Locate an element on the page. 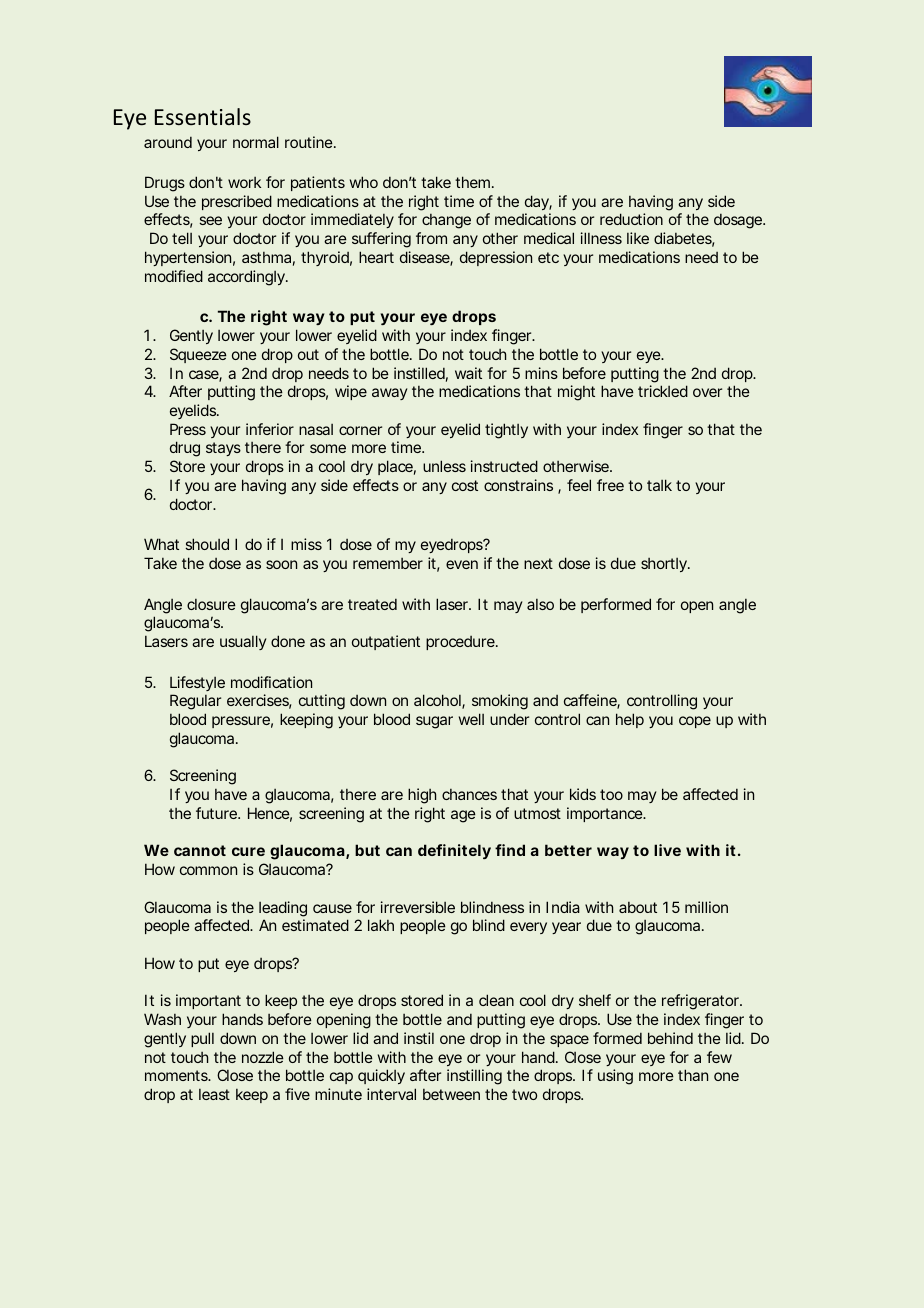 The height and width of the image is (1308, 924). stays is located at coordinates (223, 449).
